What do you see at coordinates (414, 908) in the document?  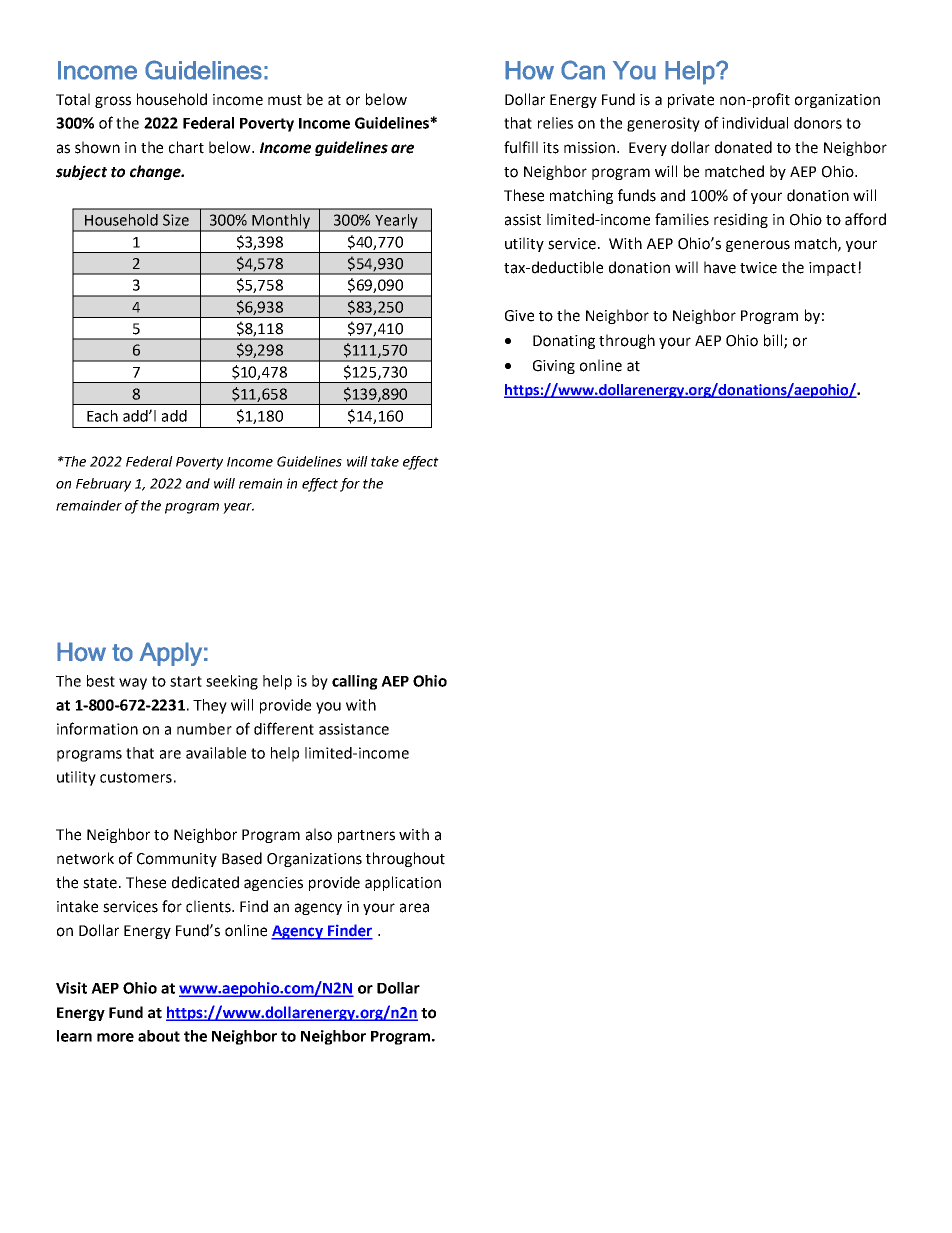 I see `area` at bounding box center [414, 908].
